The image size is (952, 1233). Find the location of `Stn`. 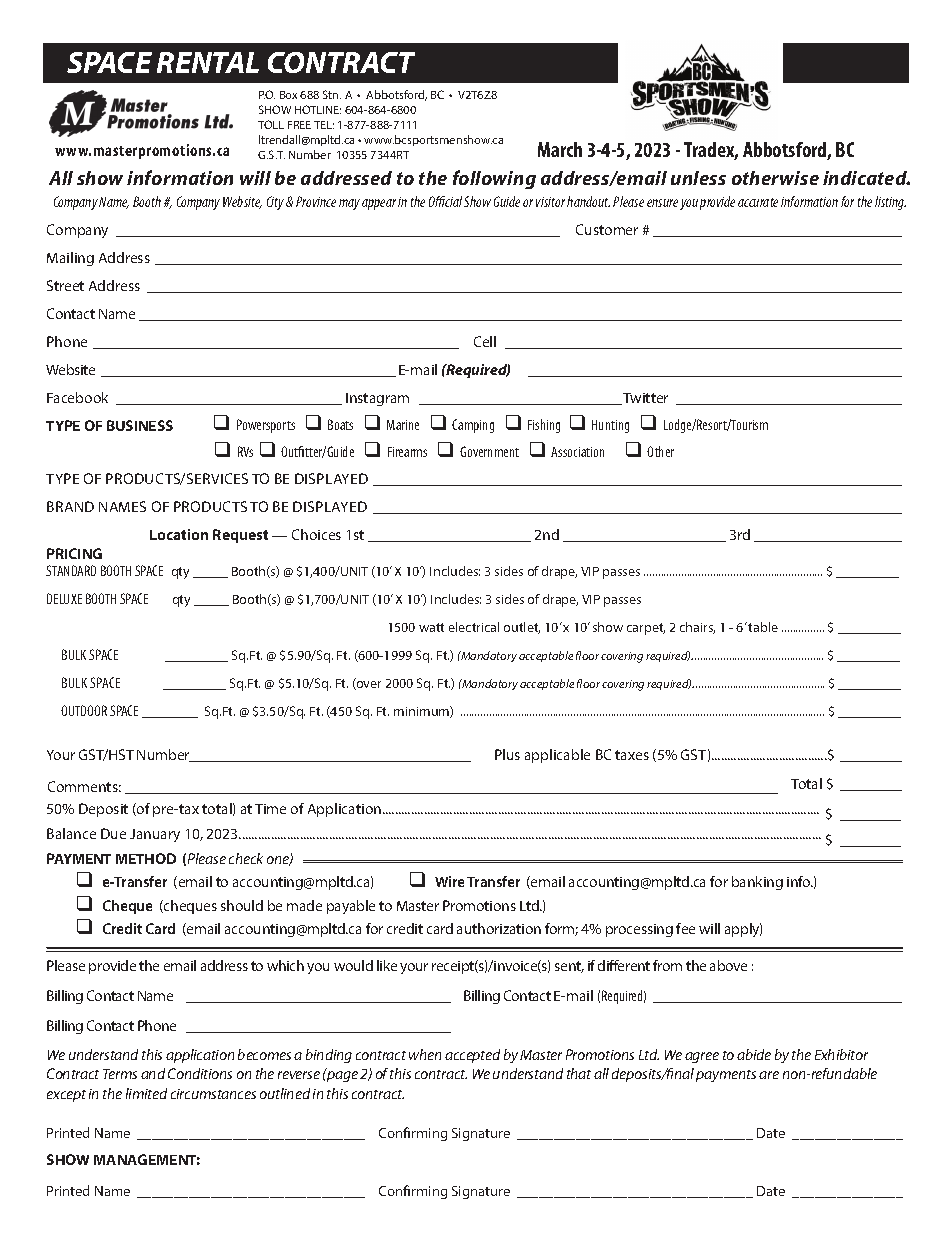

Stn is located at coordinates (332, 94).
